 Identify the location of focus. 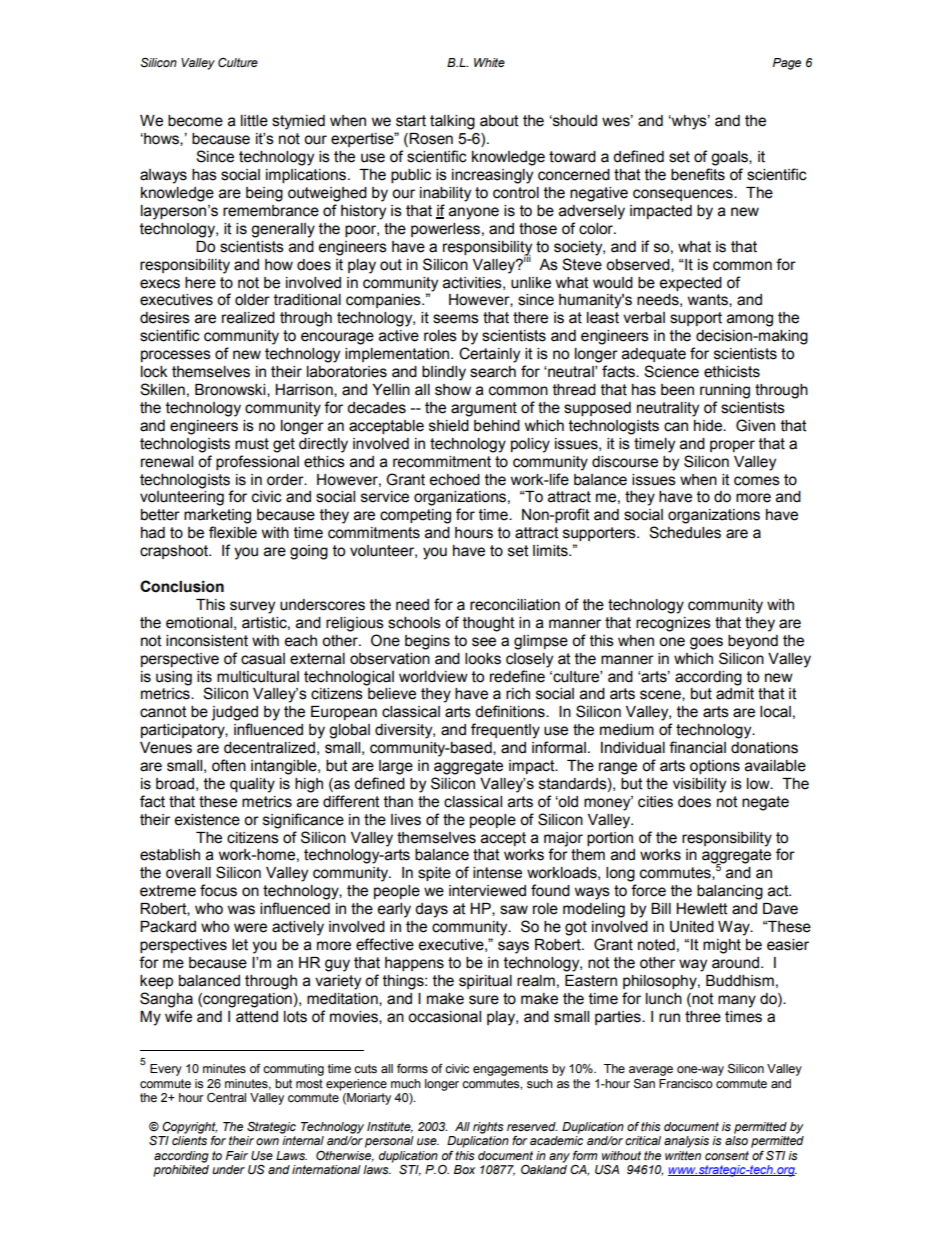
(218, 890).
